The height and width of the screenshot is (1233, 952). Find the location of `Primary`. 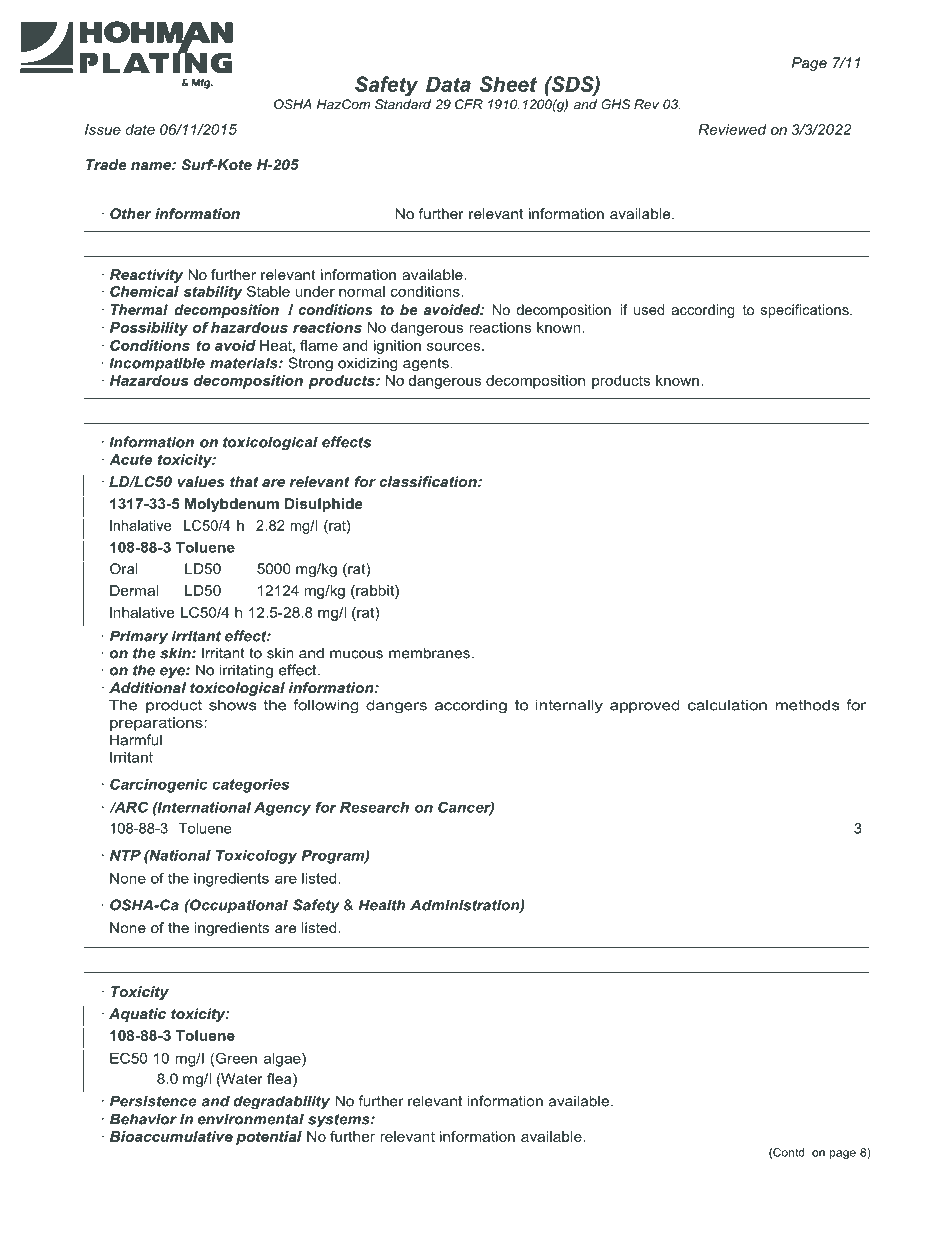

Primary is located at coordinates (139, 637).
